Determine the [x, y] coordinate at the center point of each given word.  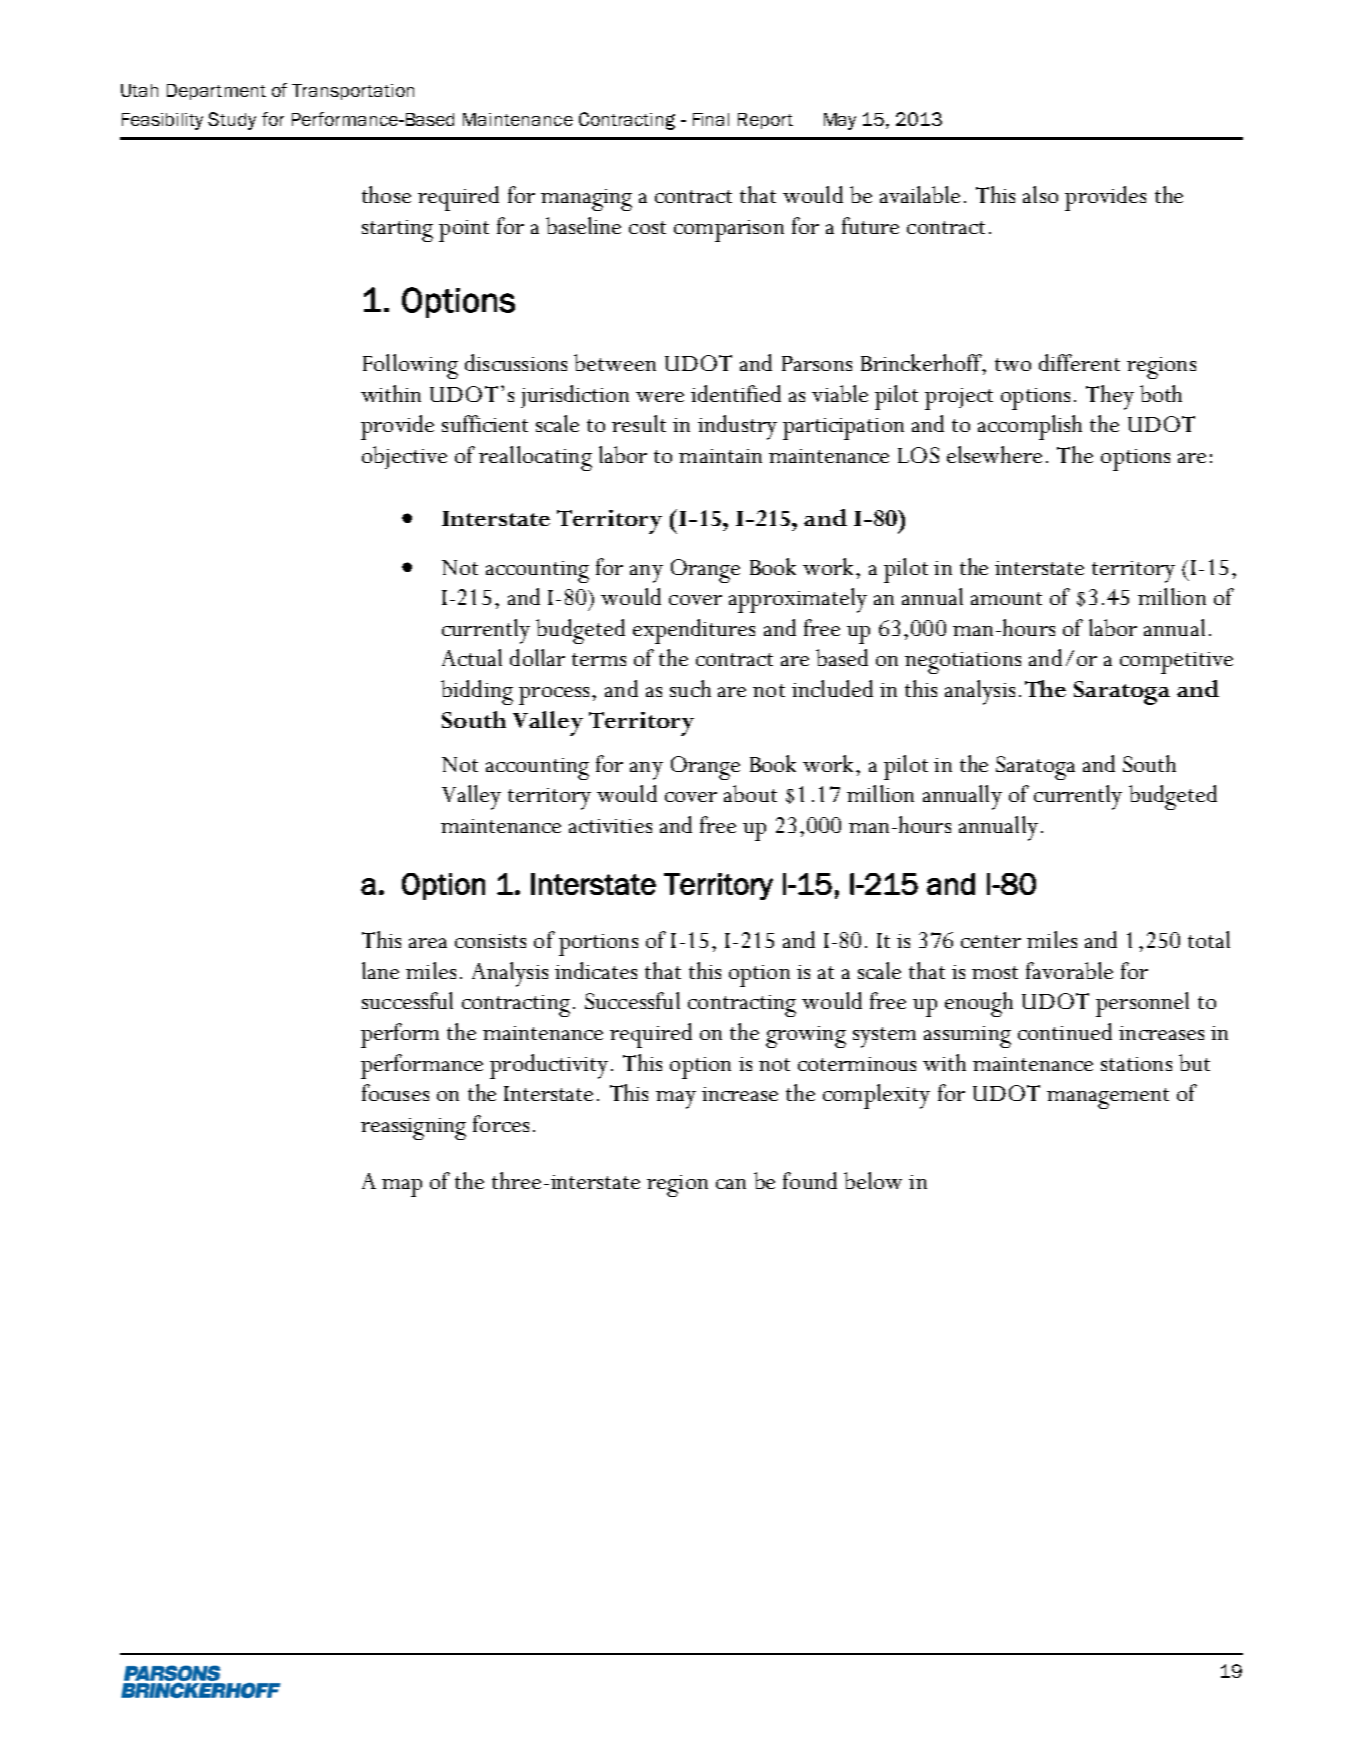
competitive [1176, 663]
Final [711, 119]
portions [598, 945]
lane [380, 970]
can [731, 1184]
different [1079, 362]
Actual [472, 657]
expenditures [694, 631]
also [1040, 194]
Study [232, 121]
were [660, 397]
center [991, 941]
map [402, 1188]
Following [410, 366]
